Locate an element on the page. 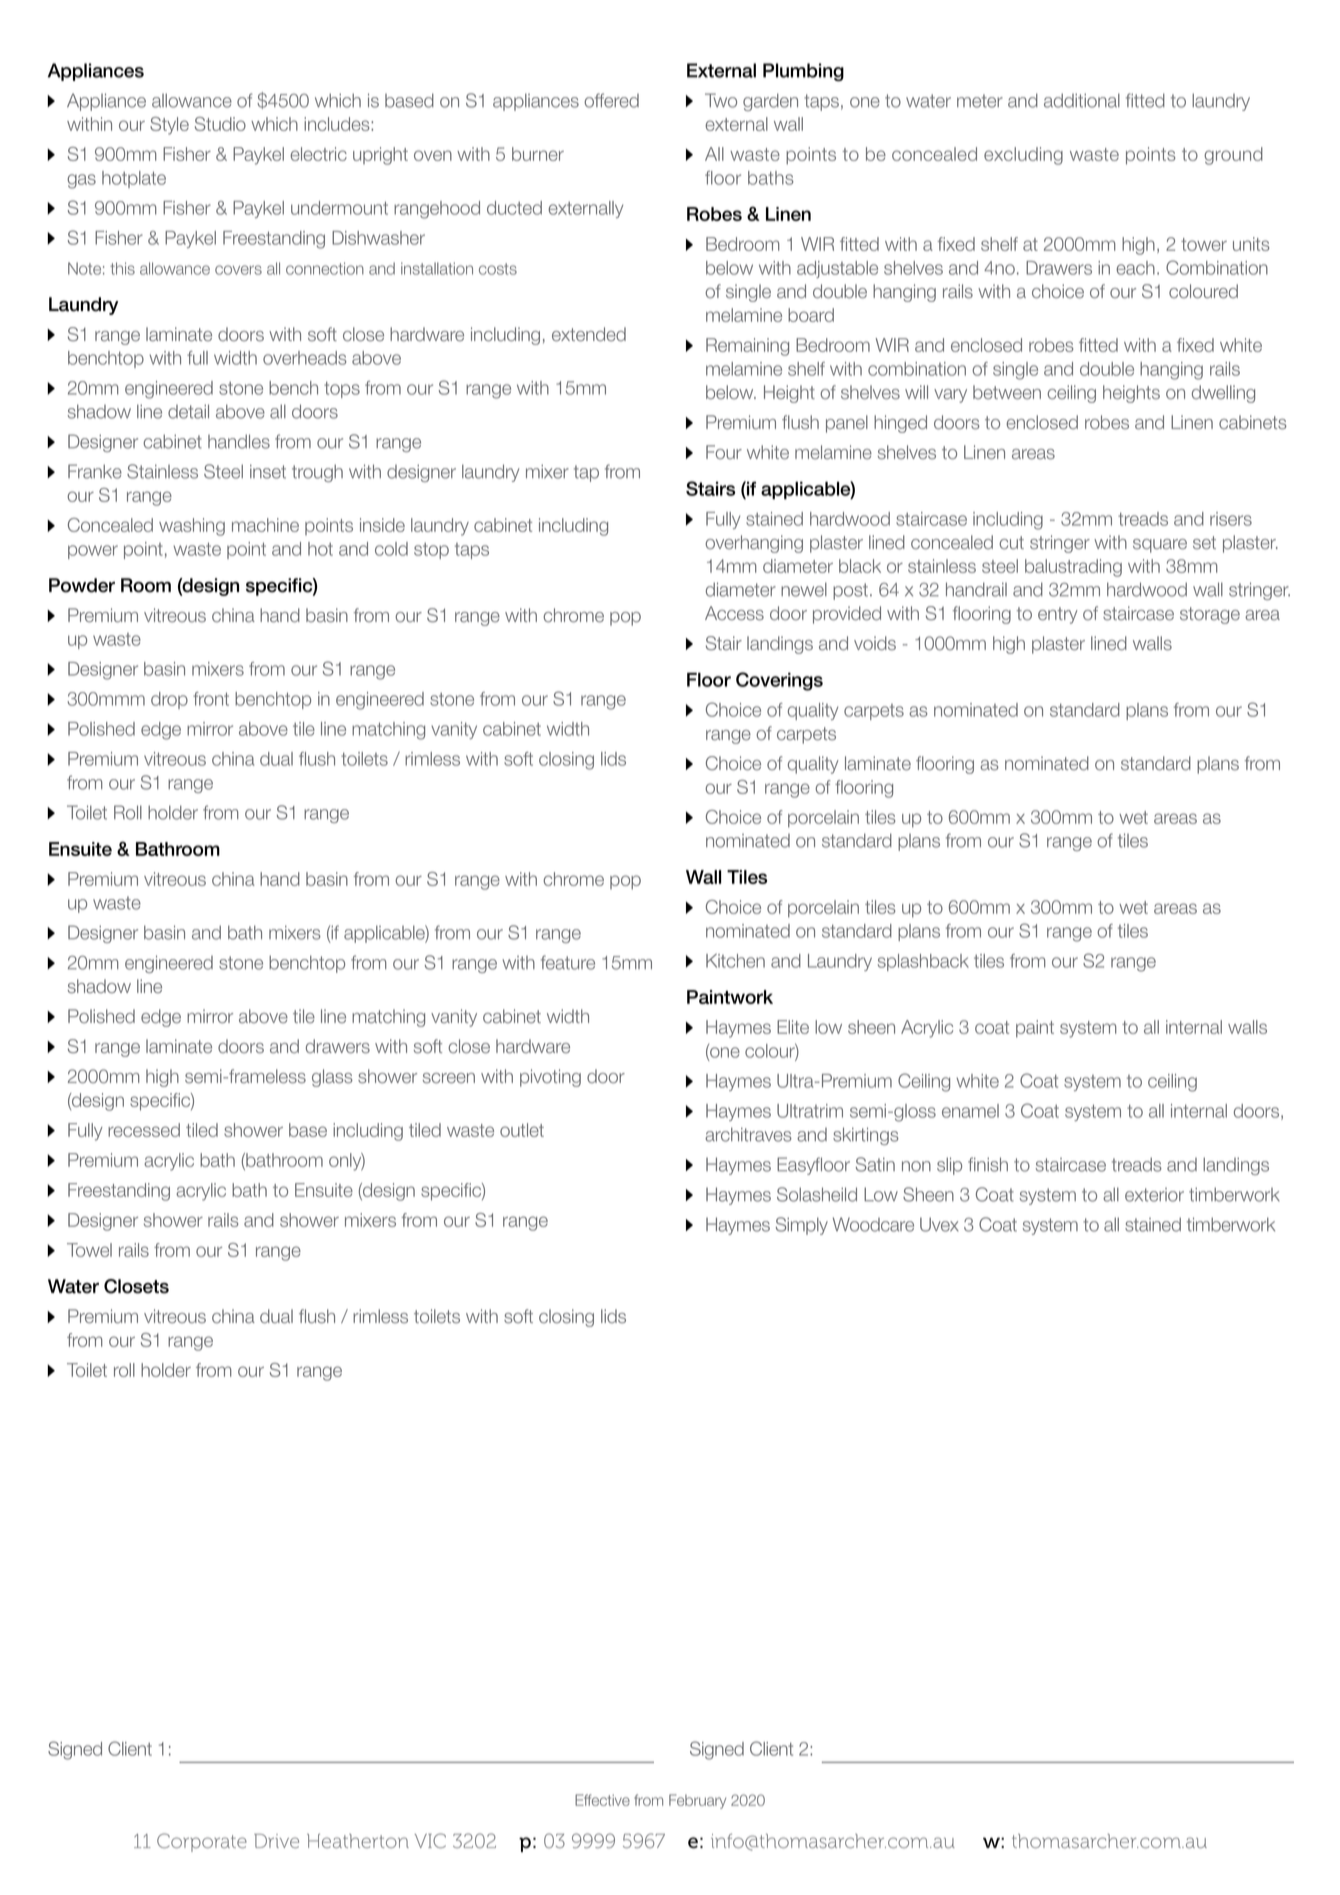 The width and height of the page is (1340, 1895). Towel is located at coordinates (89, 1250).
